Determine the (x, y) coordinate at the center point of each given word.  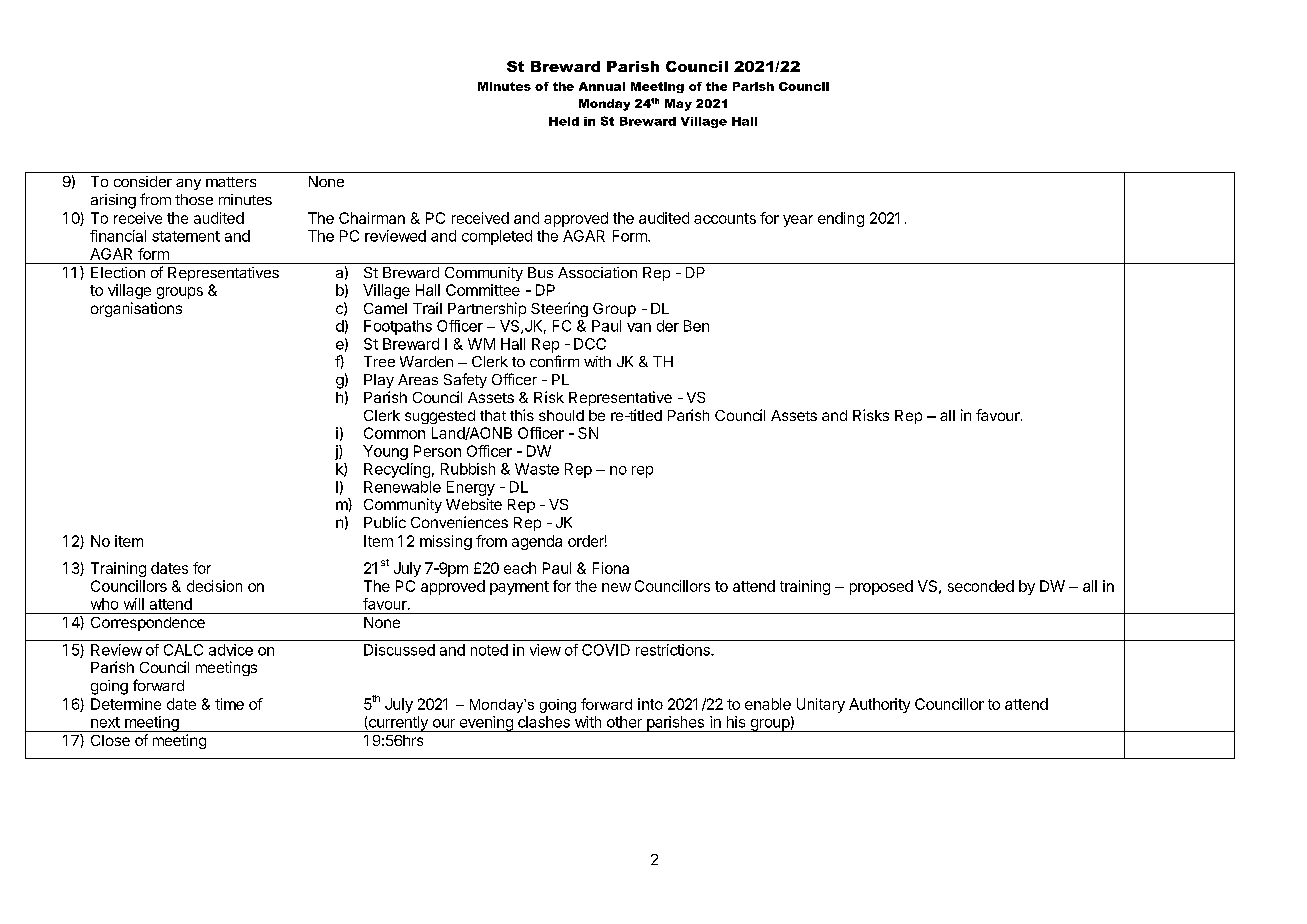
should (561, 415)
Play (379, 381)
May (678, 105)
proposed (881, 587)
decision (214, 586)
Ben (696, 326)
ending (841, 219)
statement (186, 236)
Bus (540, 272)
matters (231, 182)
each (520, 568)
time (229, 704)
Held (564, 121)
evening (486, 724)
